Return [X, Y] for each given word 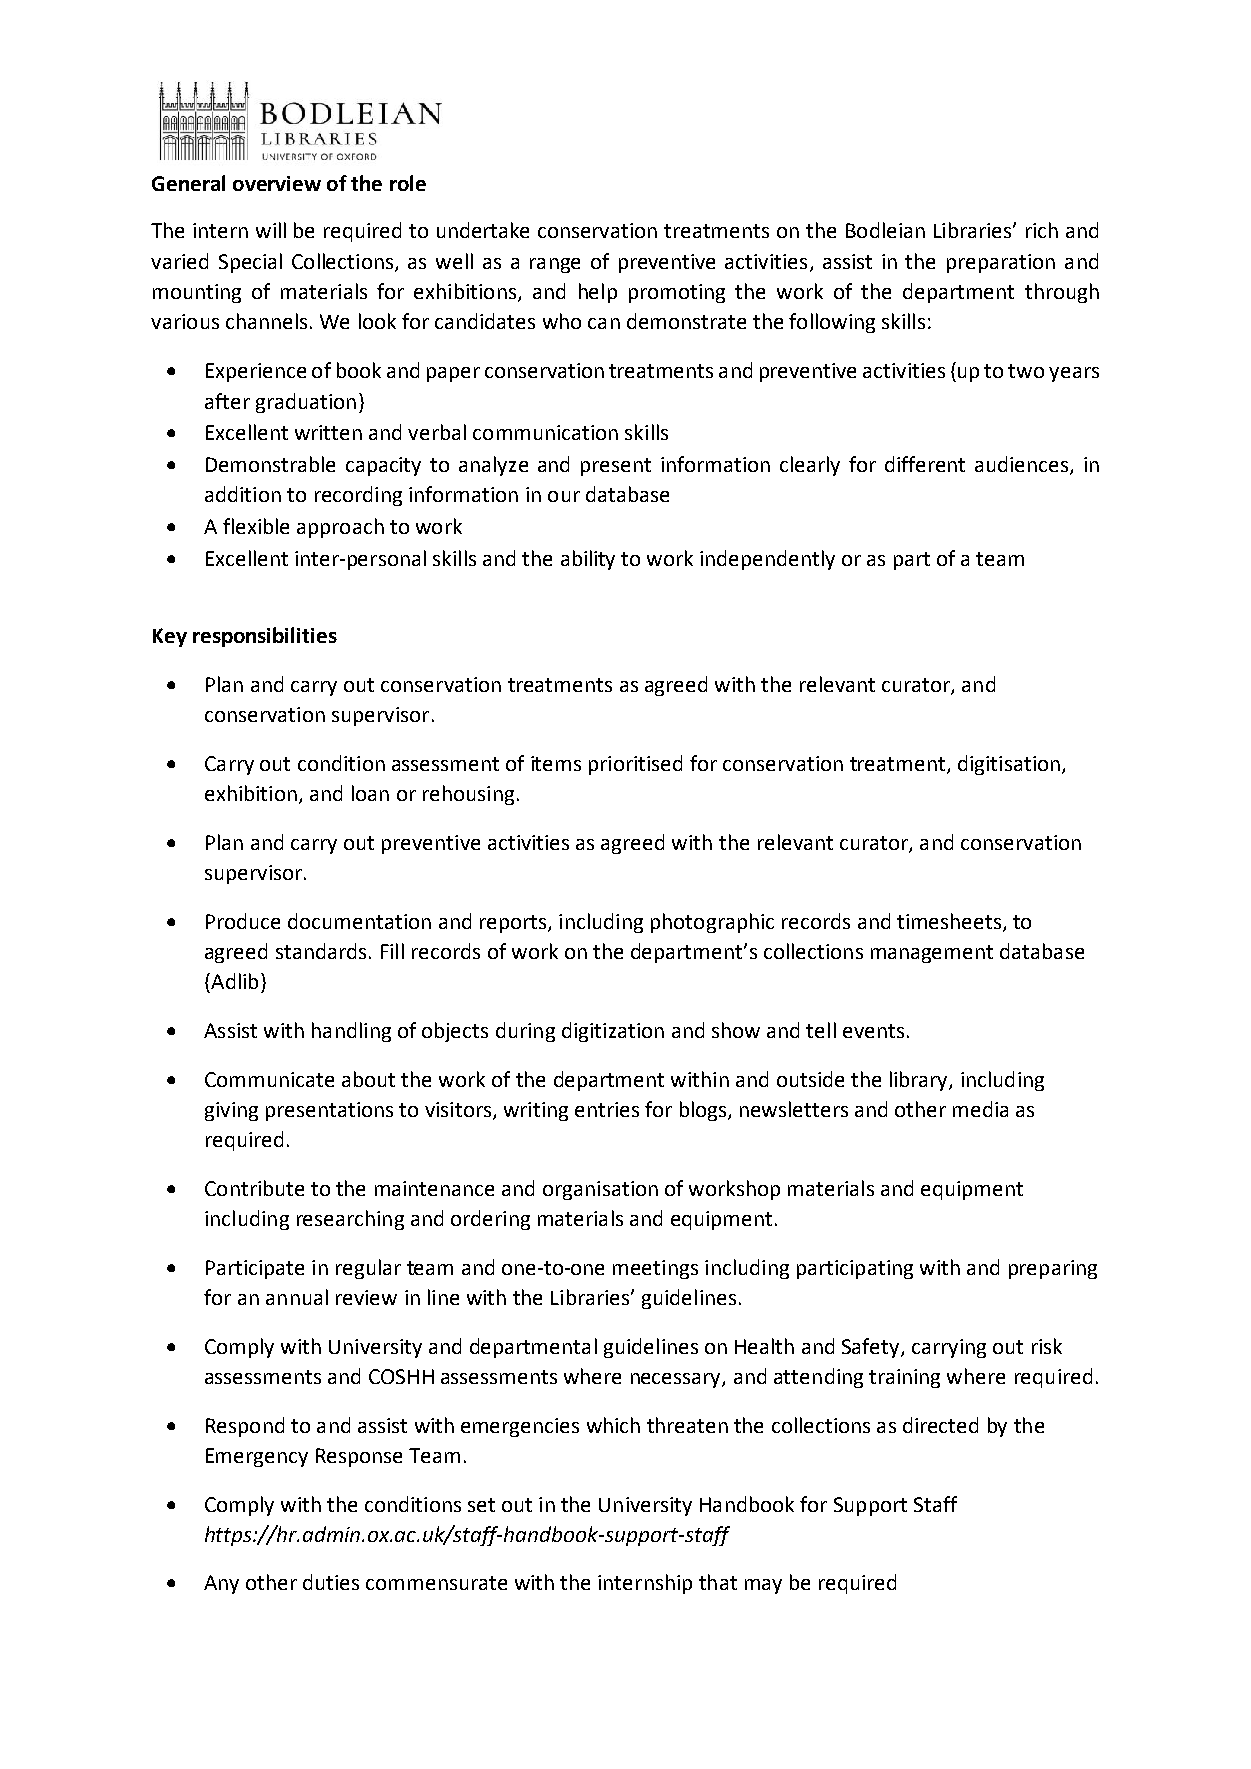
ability [588, 560]
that [718, 1582]
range [555, 265]
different [925, 464]
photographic [712, 923]
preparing [1053, 1269]
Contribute [254, 1188]
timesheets [949, 921]
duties [331, 1582]
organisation [600, 1190]
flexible [256, 526]
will [271, 230]
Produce [243, 921]
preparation [1001, 263]
